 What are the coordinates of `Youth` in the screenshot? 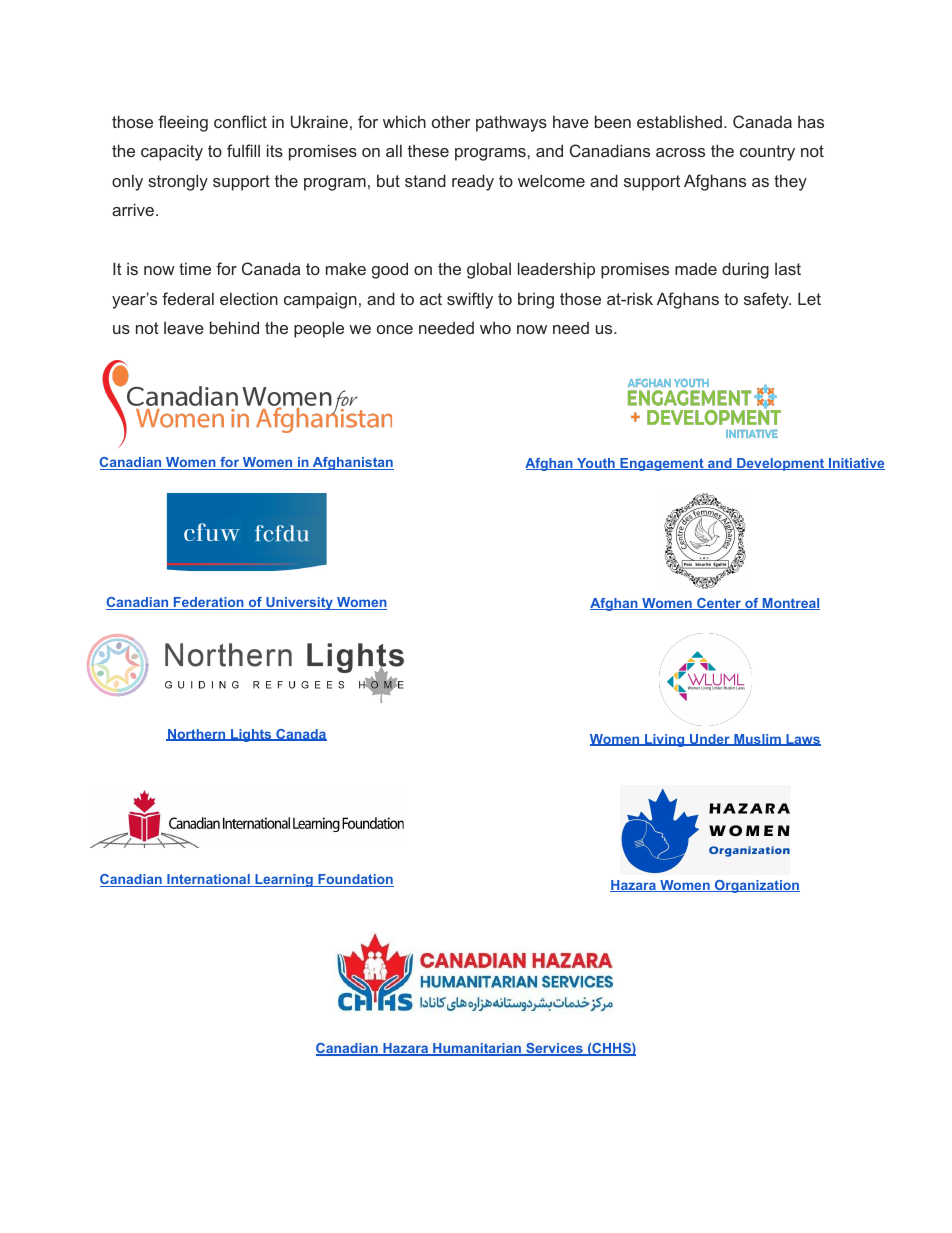 It's located at (596, 464).
